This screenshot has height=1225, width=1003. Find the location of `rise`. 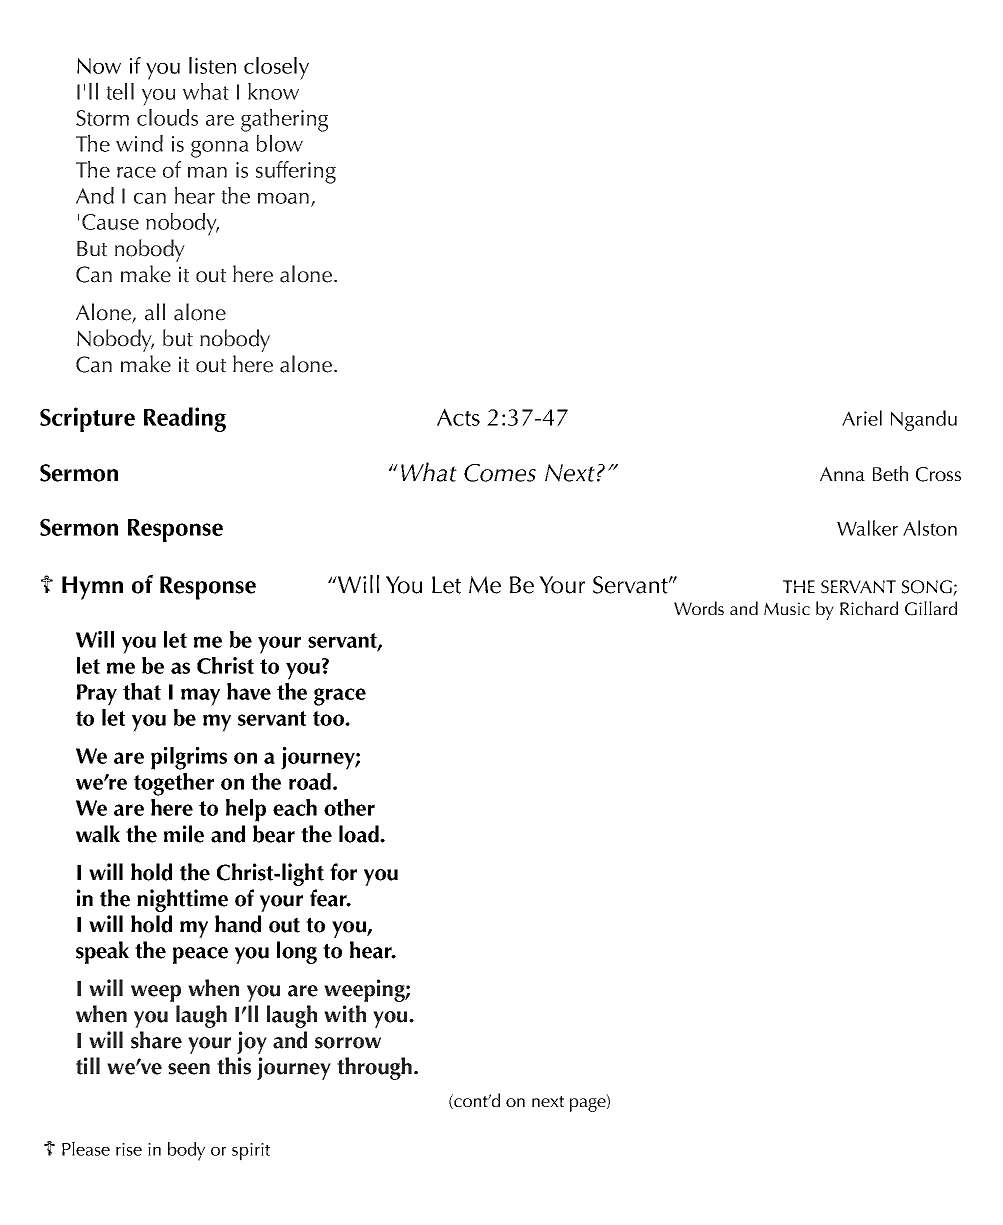

rise is located at coordinates (129, 1149).
